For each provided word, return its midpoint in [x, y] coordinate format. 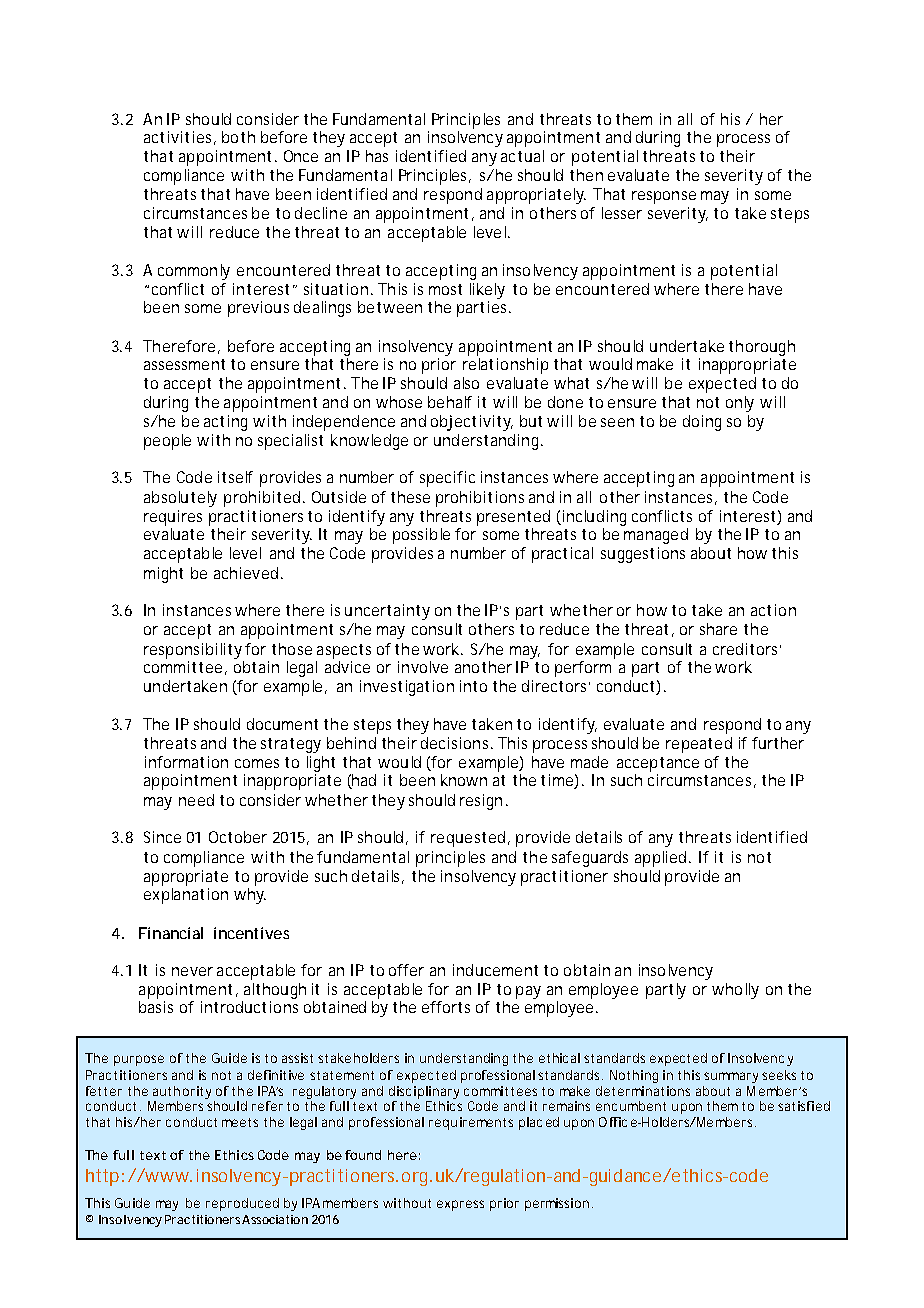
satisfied [804, 1106]
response [664, 197]
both [238, 137]
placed [539, 1123]
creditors [747, 649]
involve [423, 667]
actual [522, 156]
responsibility [195, 651]
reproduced [242, 1204]
